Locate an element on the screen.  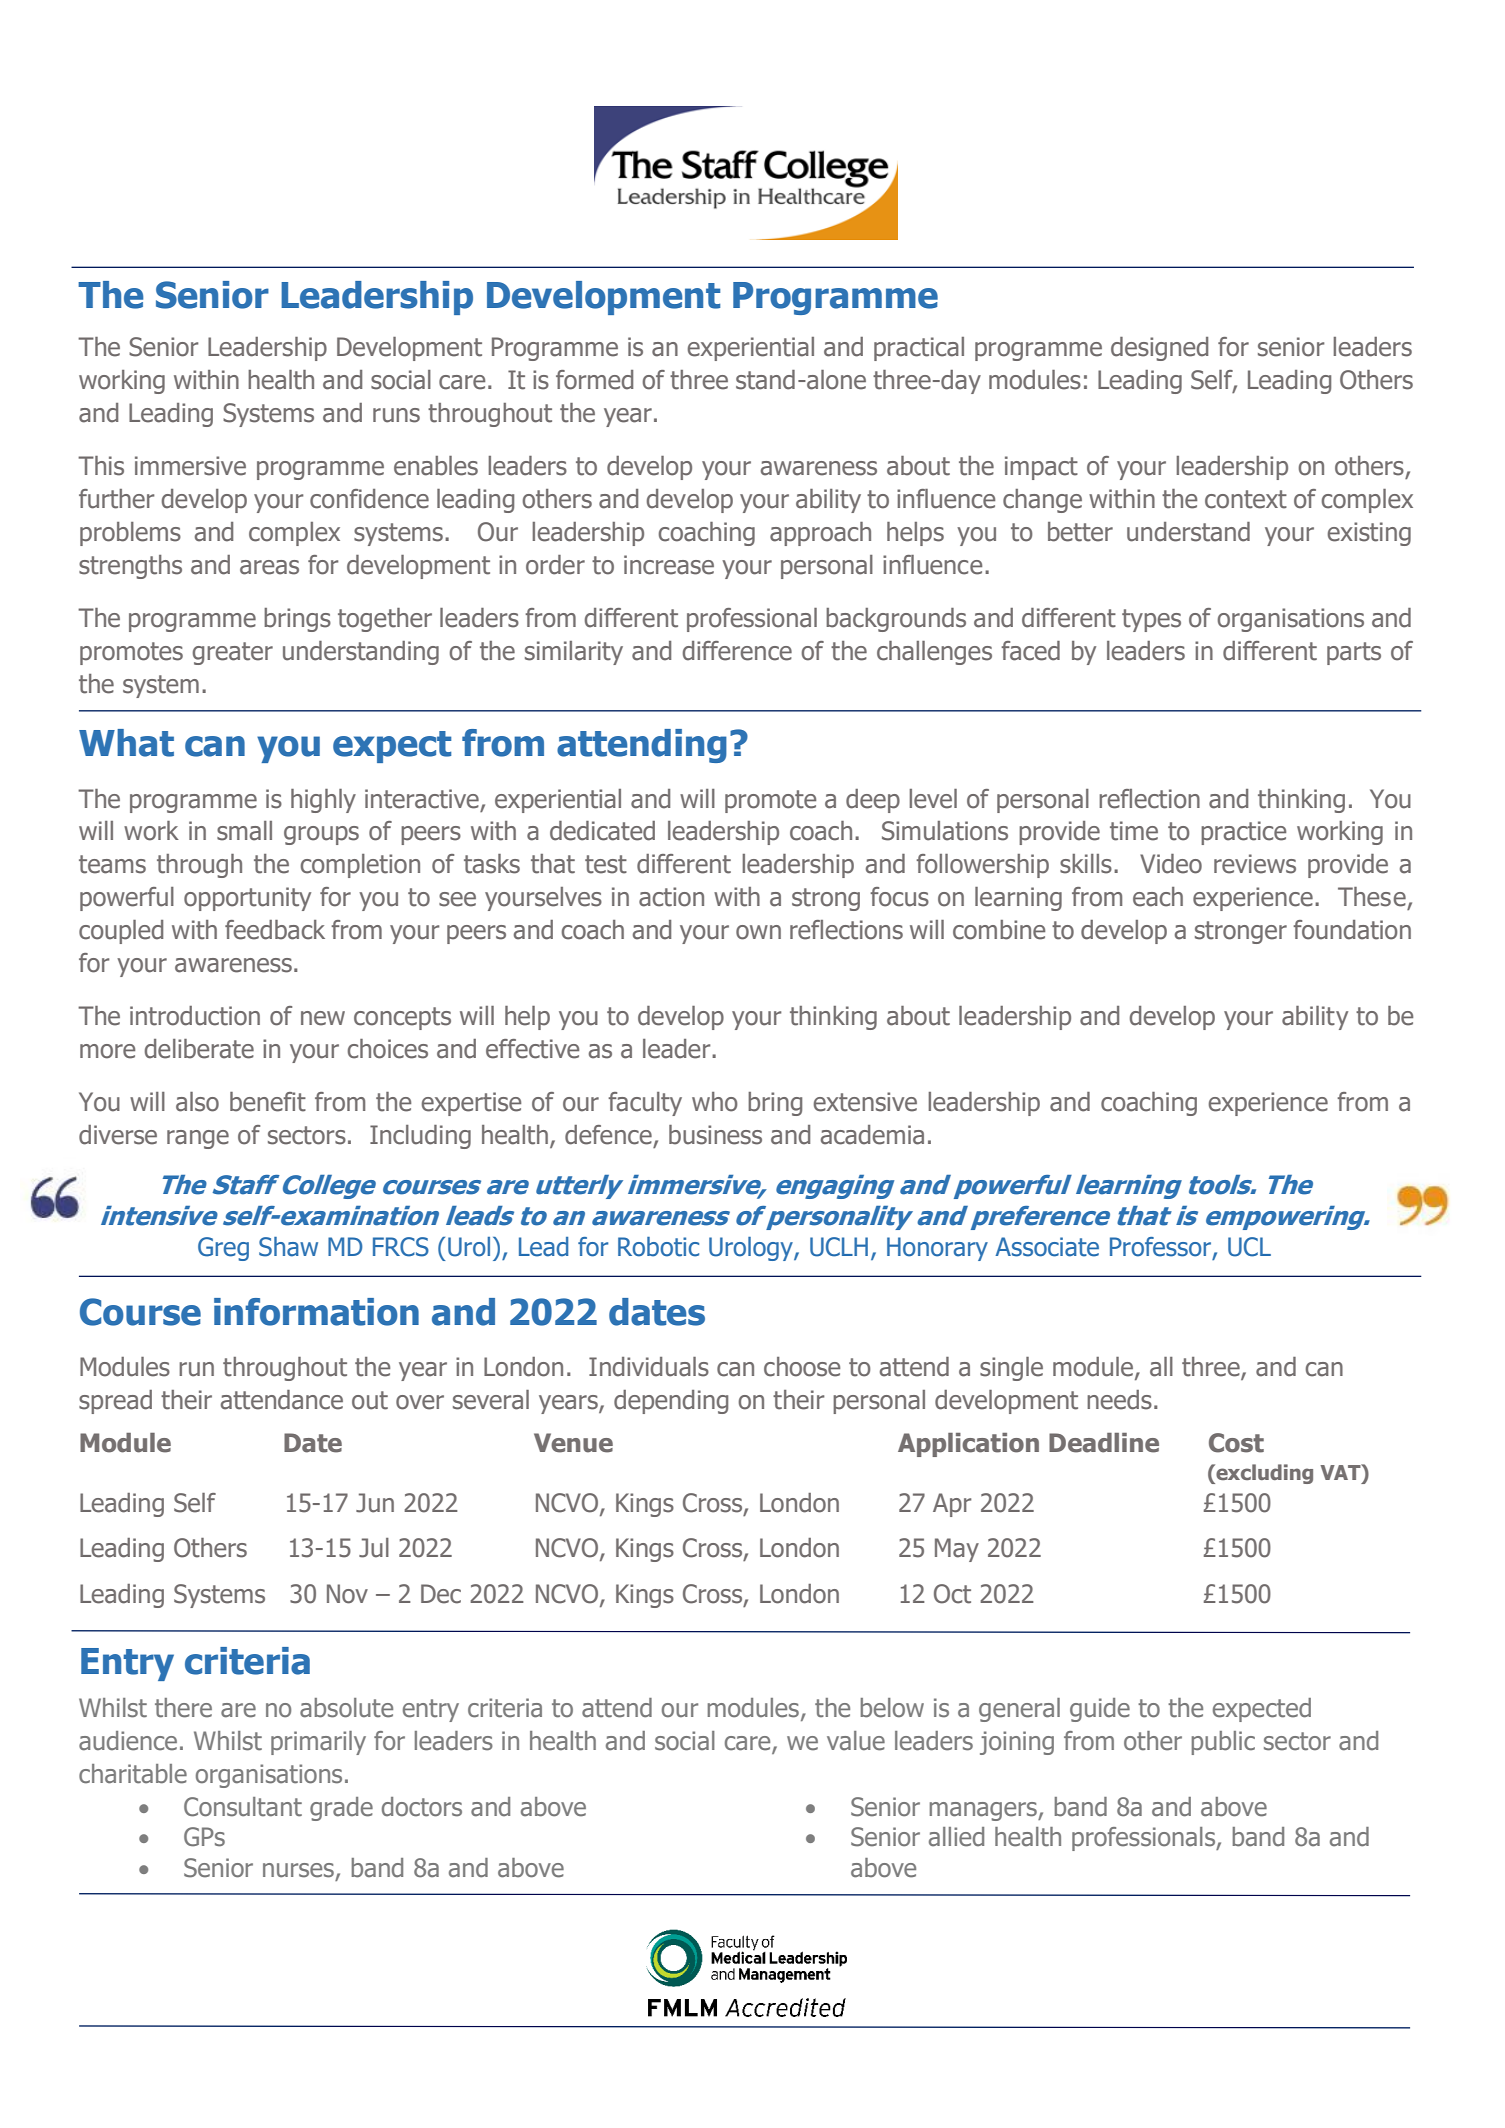
public is located at coordinates (1223, 1743).
